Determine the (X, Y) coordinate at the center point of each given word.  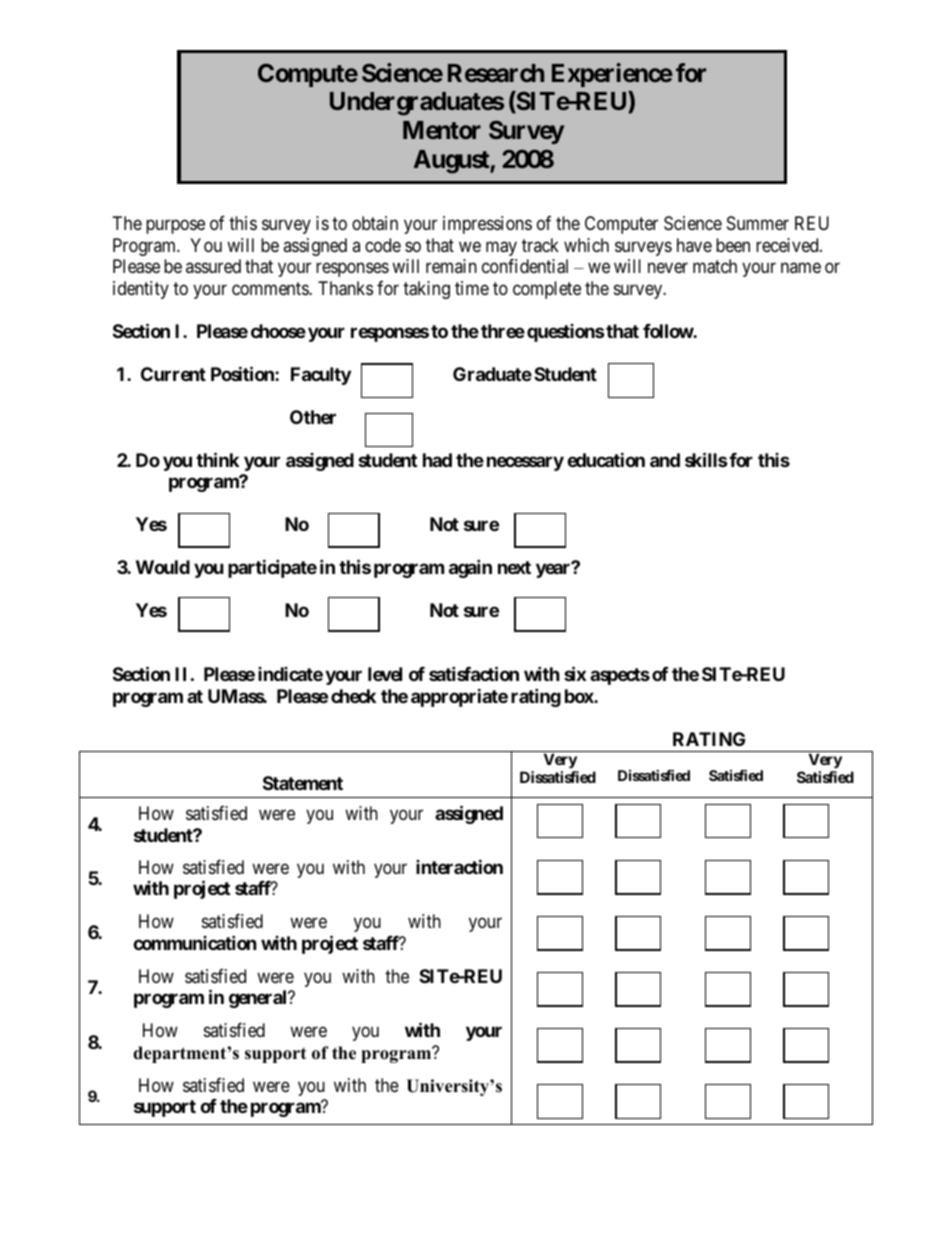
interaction (459, 866)
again (470, 568)
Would (163, 567)
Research (496, 73)
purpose (175, 227)
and (665, 460)
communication (195, 942)
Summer (758, 223)
